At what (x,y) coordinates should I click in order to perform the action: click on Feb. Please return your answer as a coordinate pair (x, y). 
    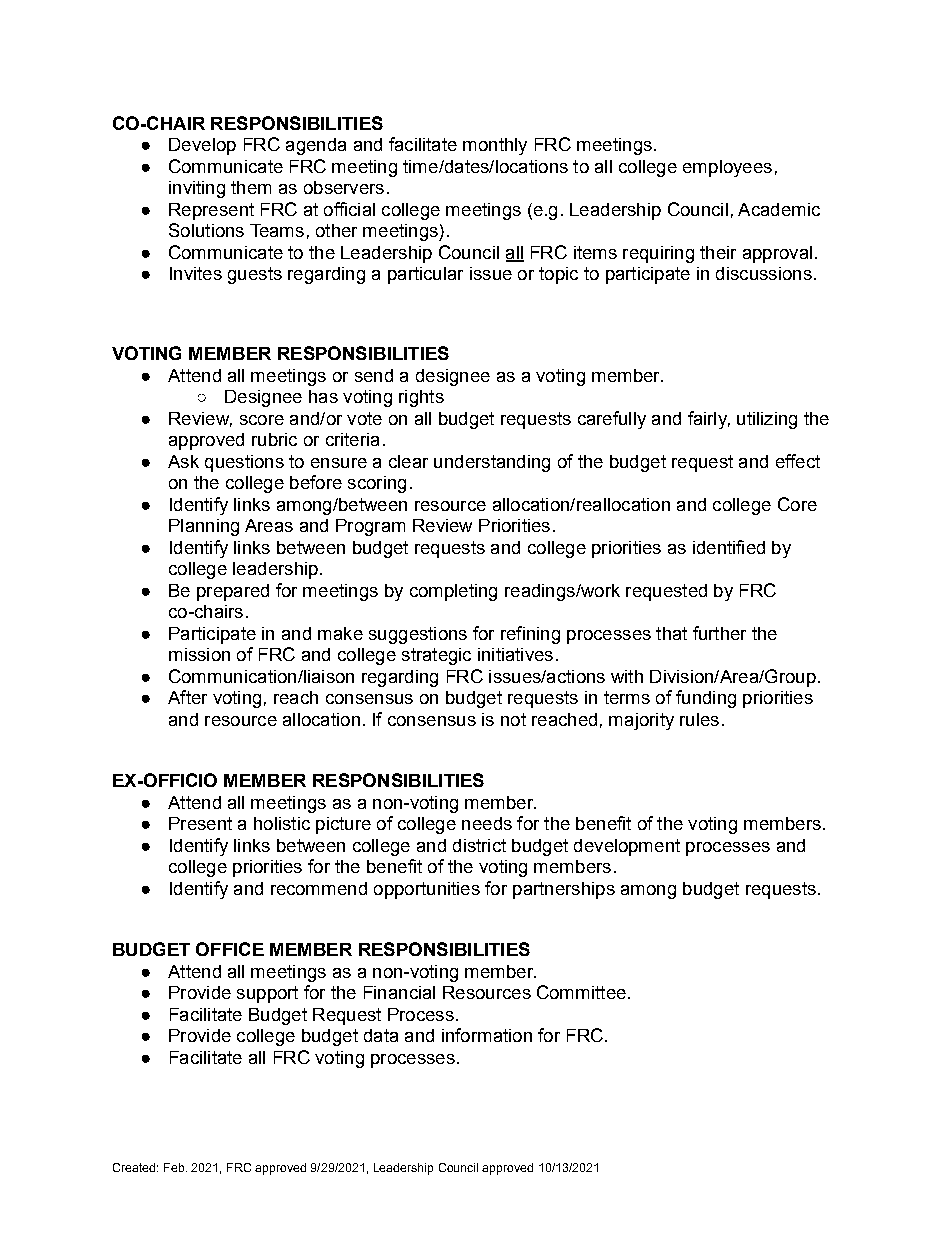
    Looking at the image, I should click on (175, 1167).
